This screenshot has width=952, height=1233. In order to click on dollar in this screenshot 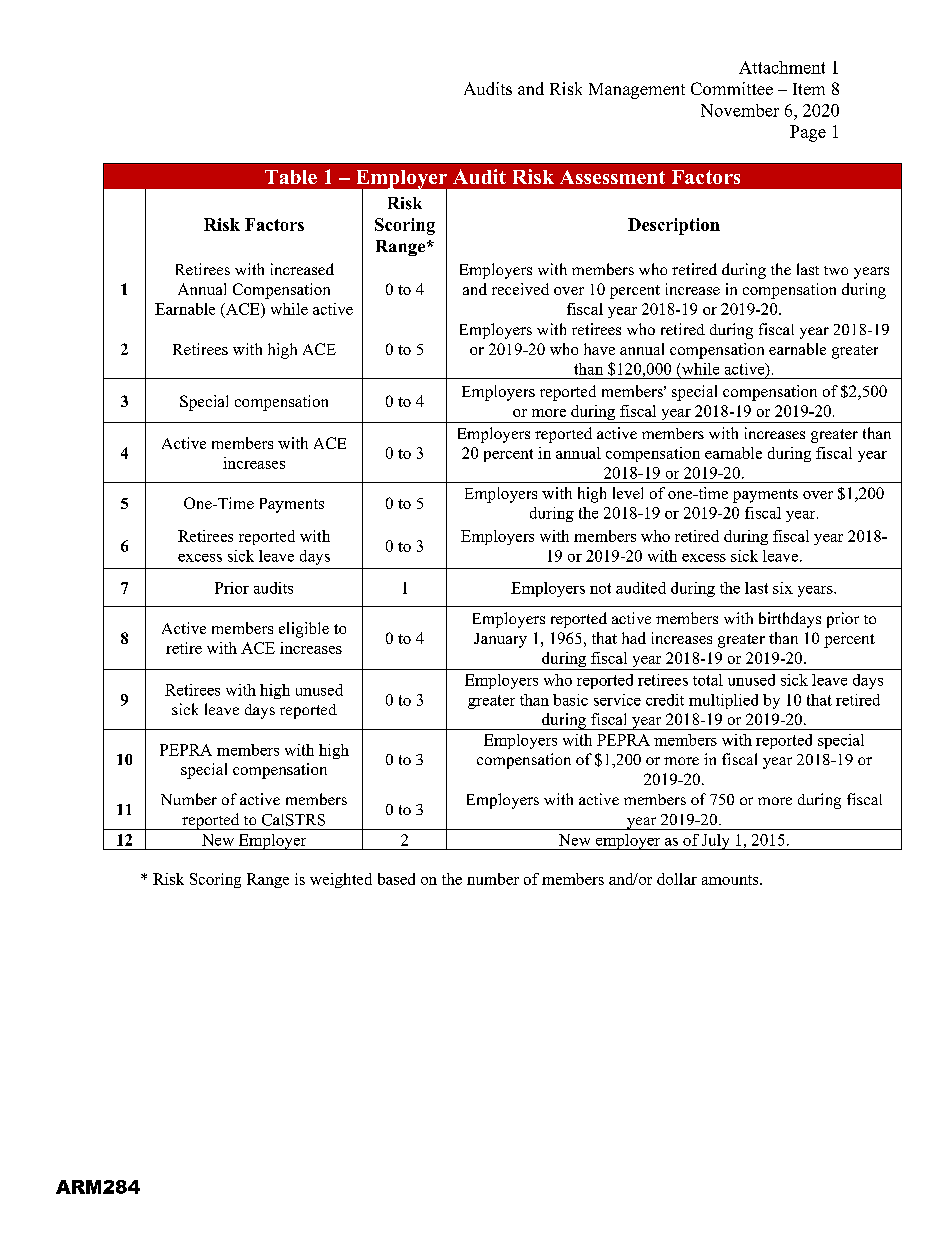, I will do `click(677, 879)`.
